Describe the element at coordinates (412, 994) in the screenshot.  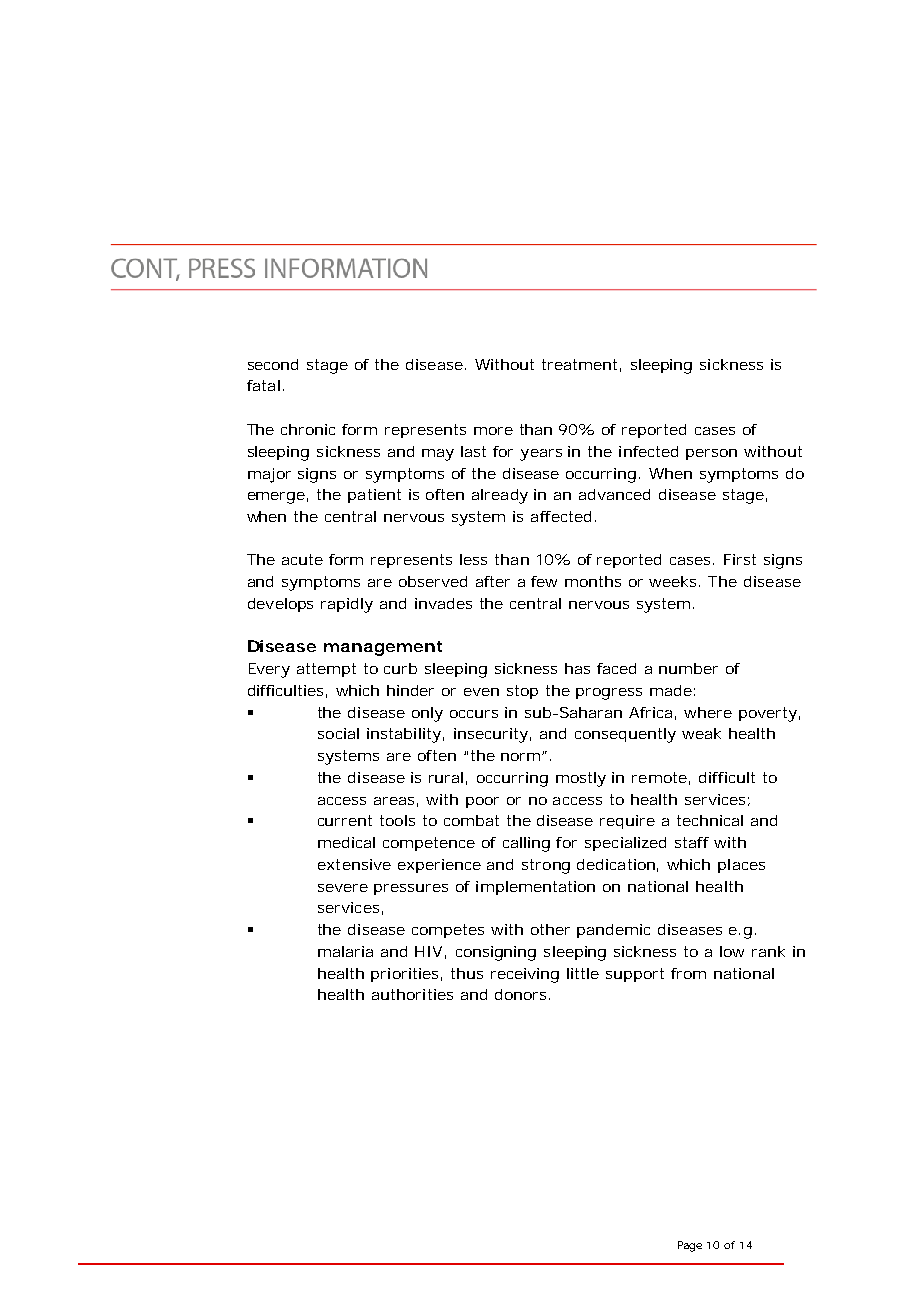
I see `authorities` at that location.
